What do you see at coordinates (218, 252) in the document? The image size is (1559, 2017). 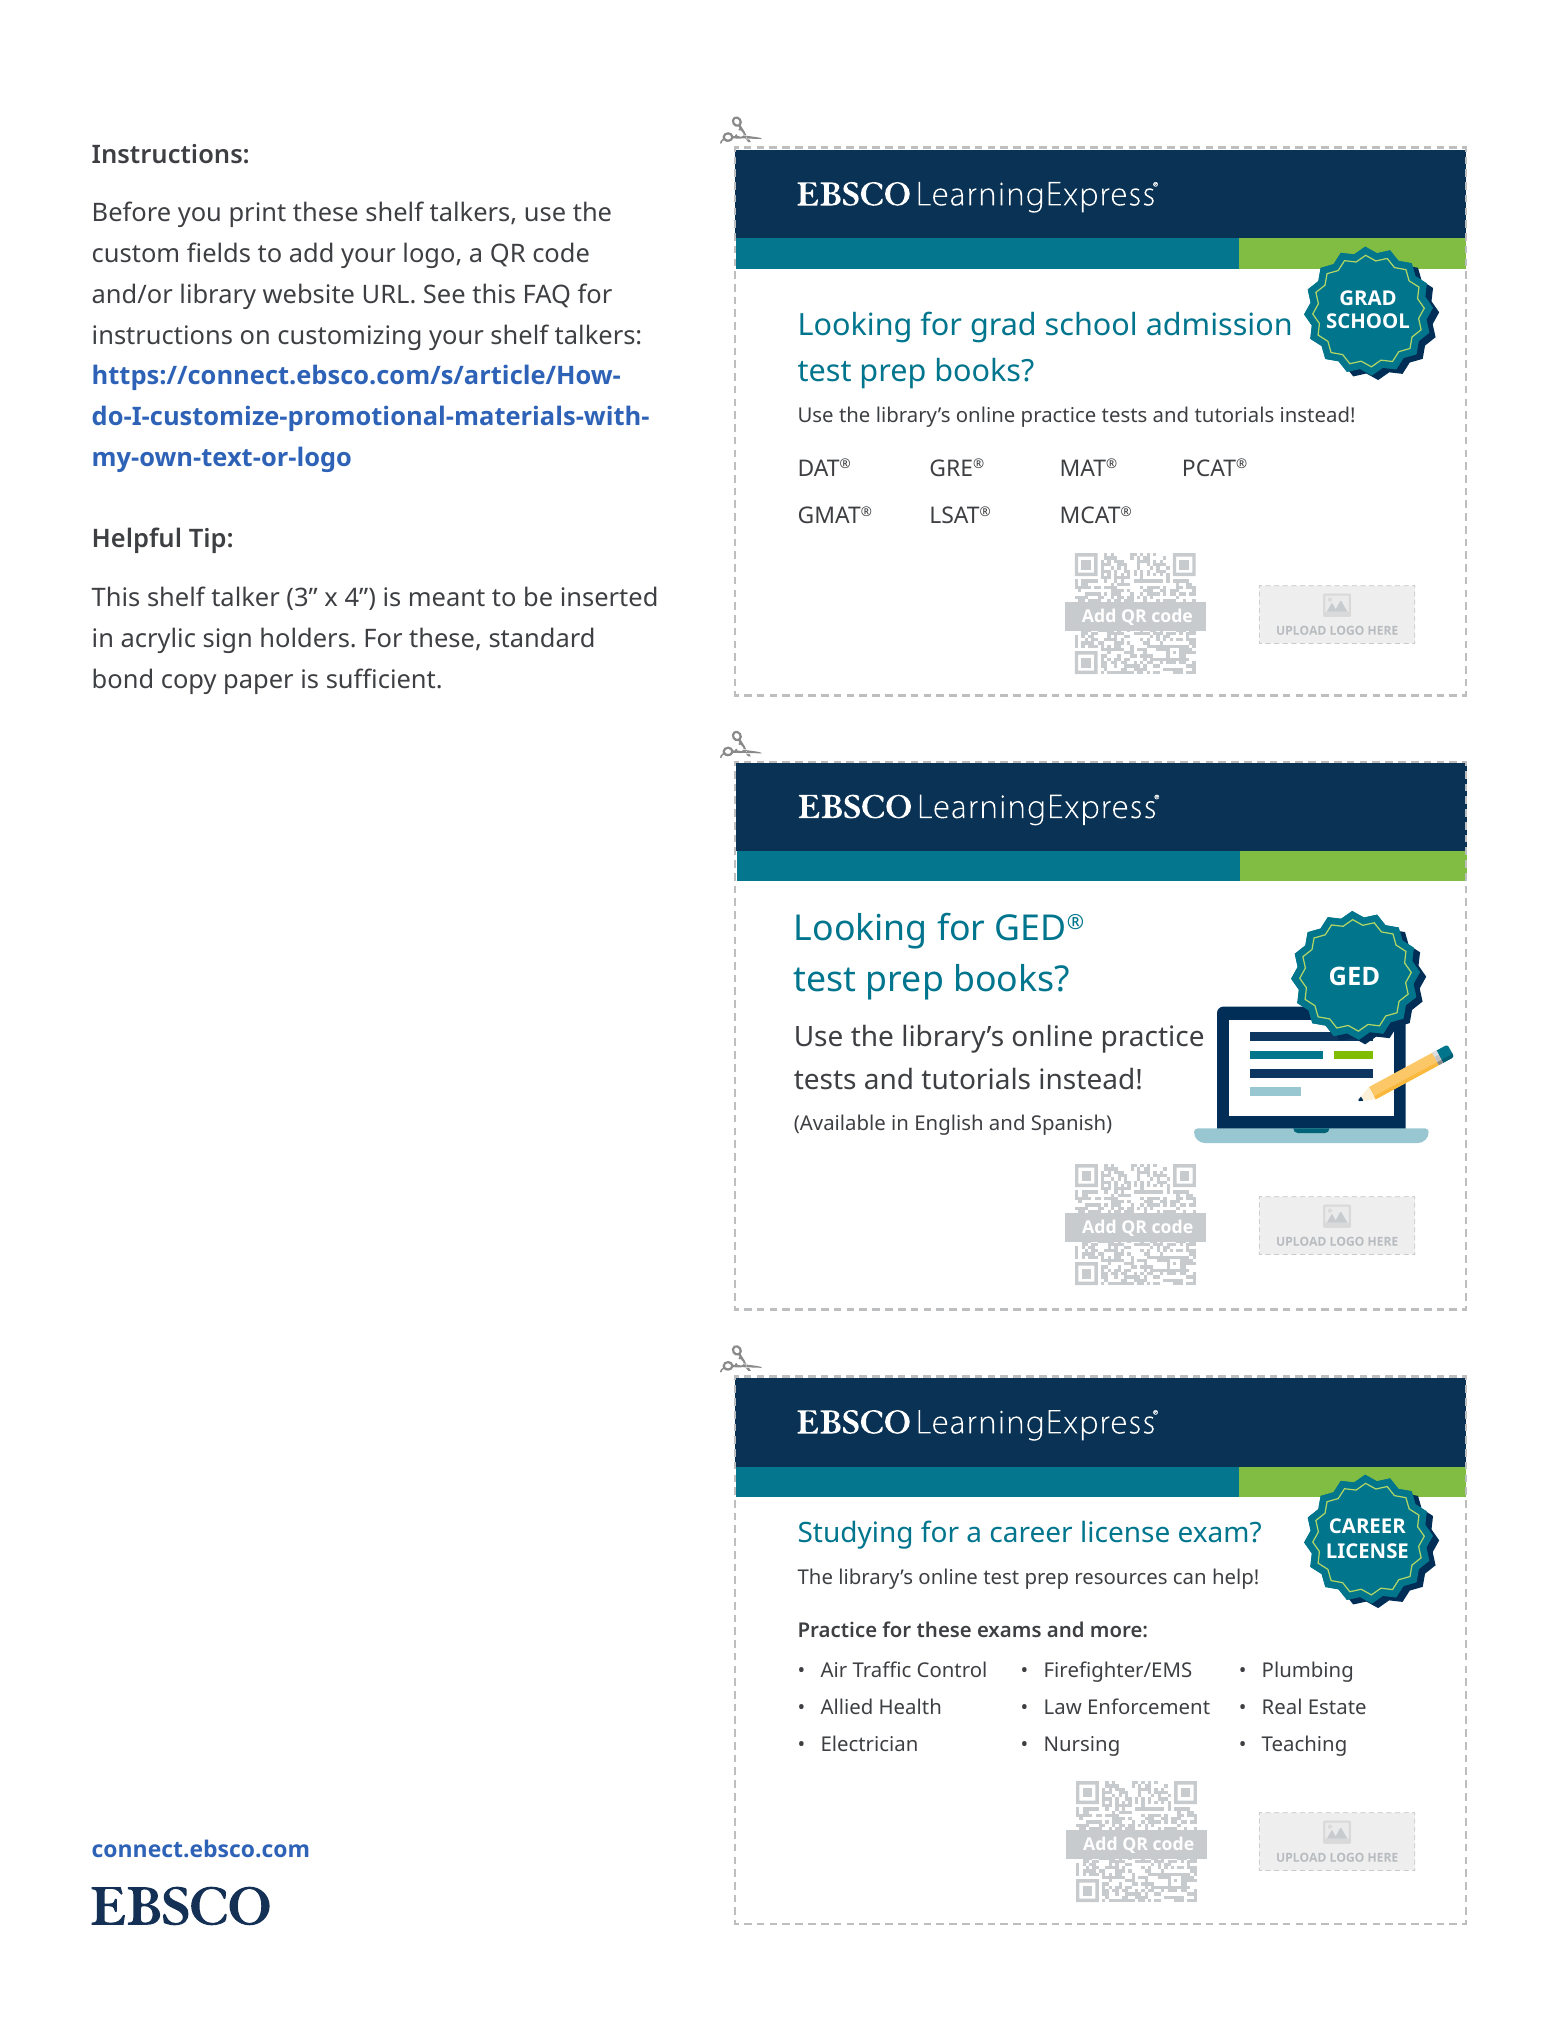 I see `fields` at bounding box center [218, 252].
